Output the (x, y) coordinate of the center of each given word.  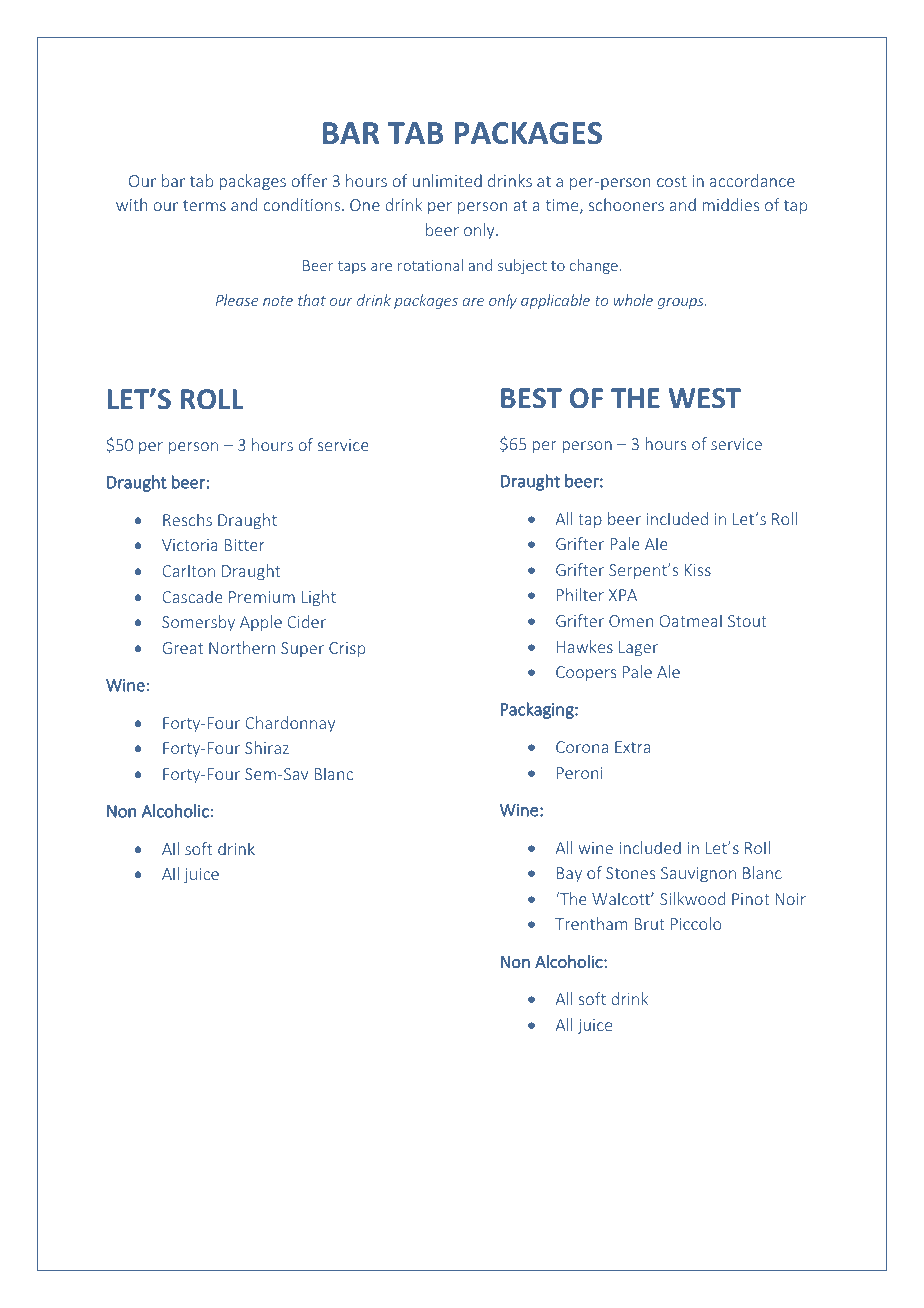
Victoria (190, 545)
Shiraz (267, 747)
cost (672, 181)
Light (318, 598)
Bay (569, 874)
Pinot (751, 899)
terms (204, 205)
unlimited (447, 180)
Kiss (698, 570)
